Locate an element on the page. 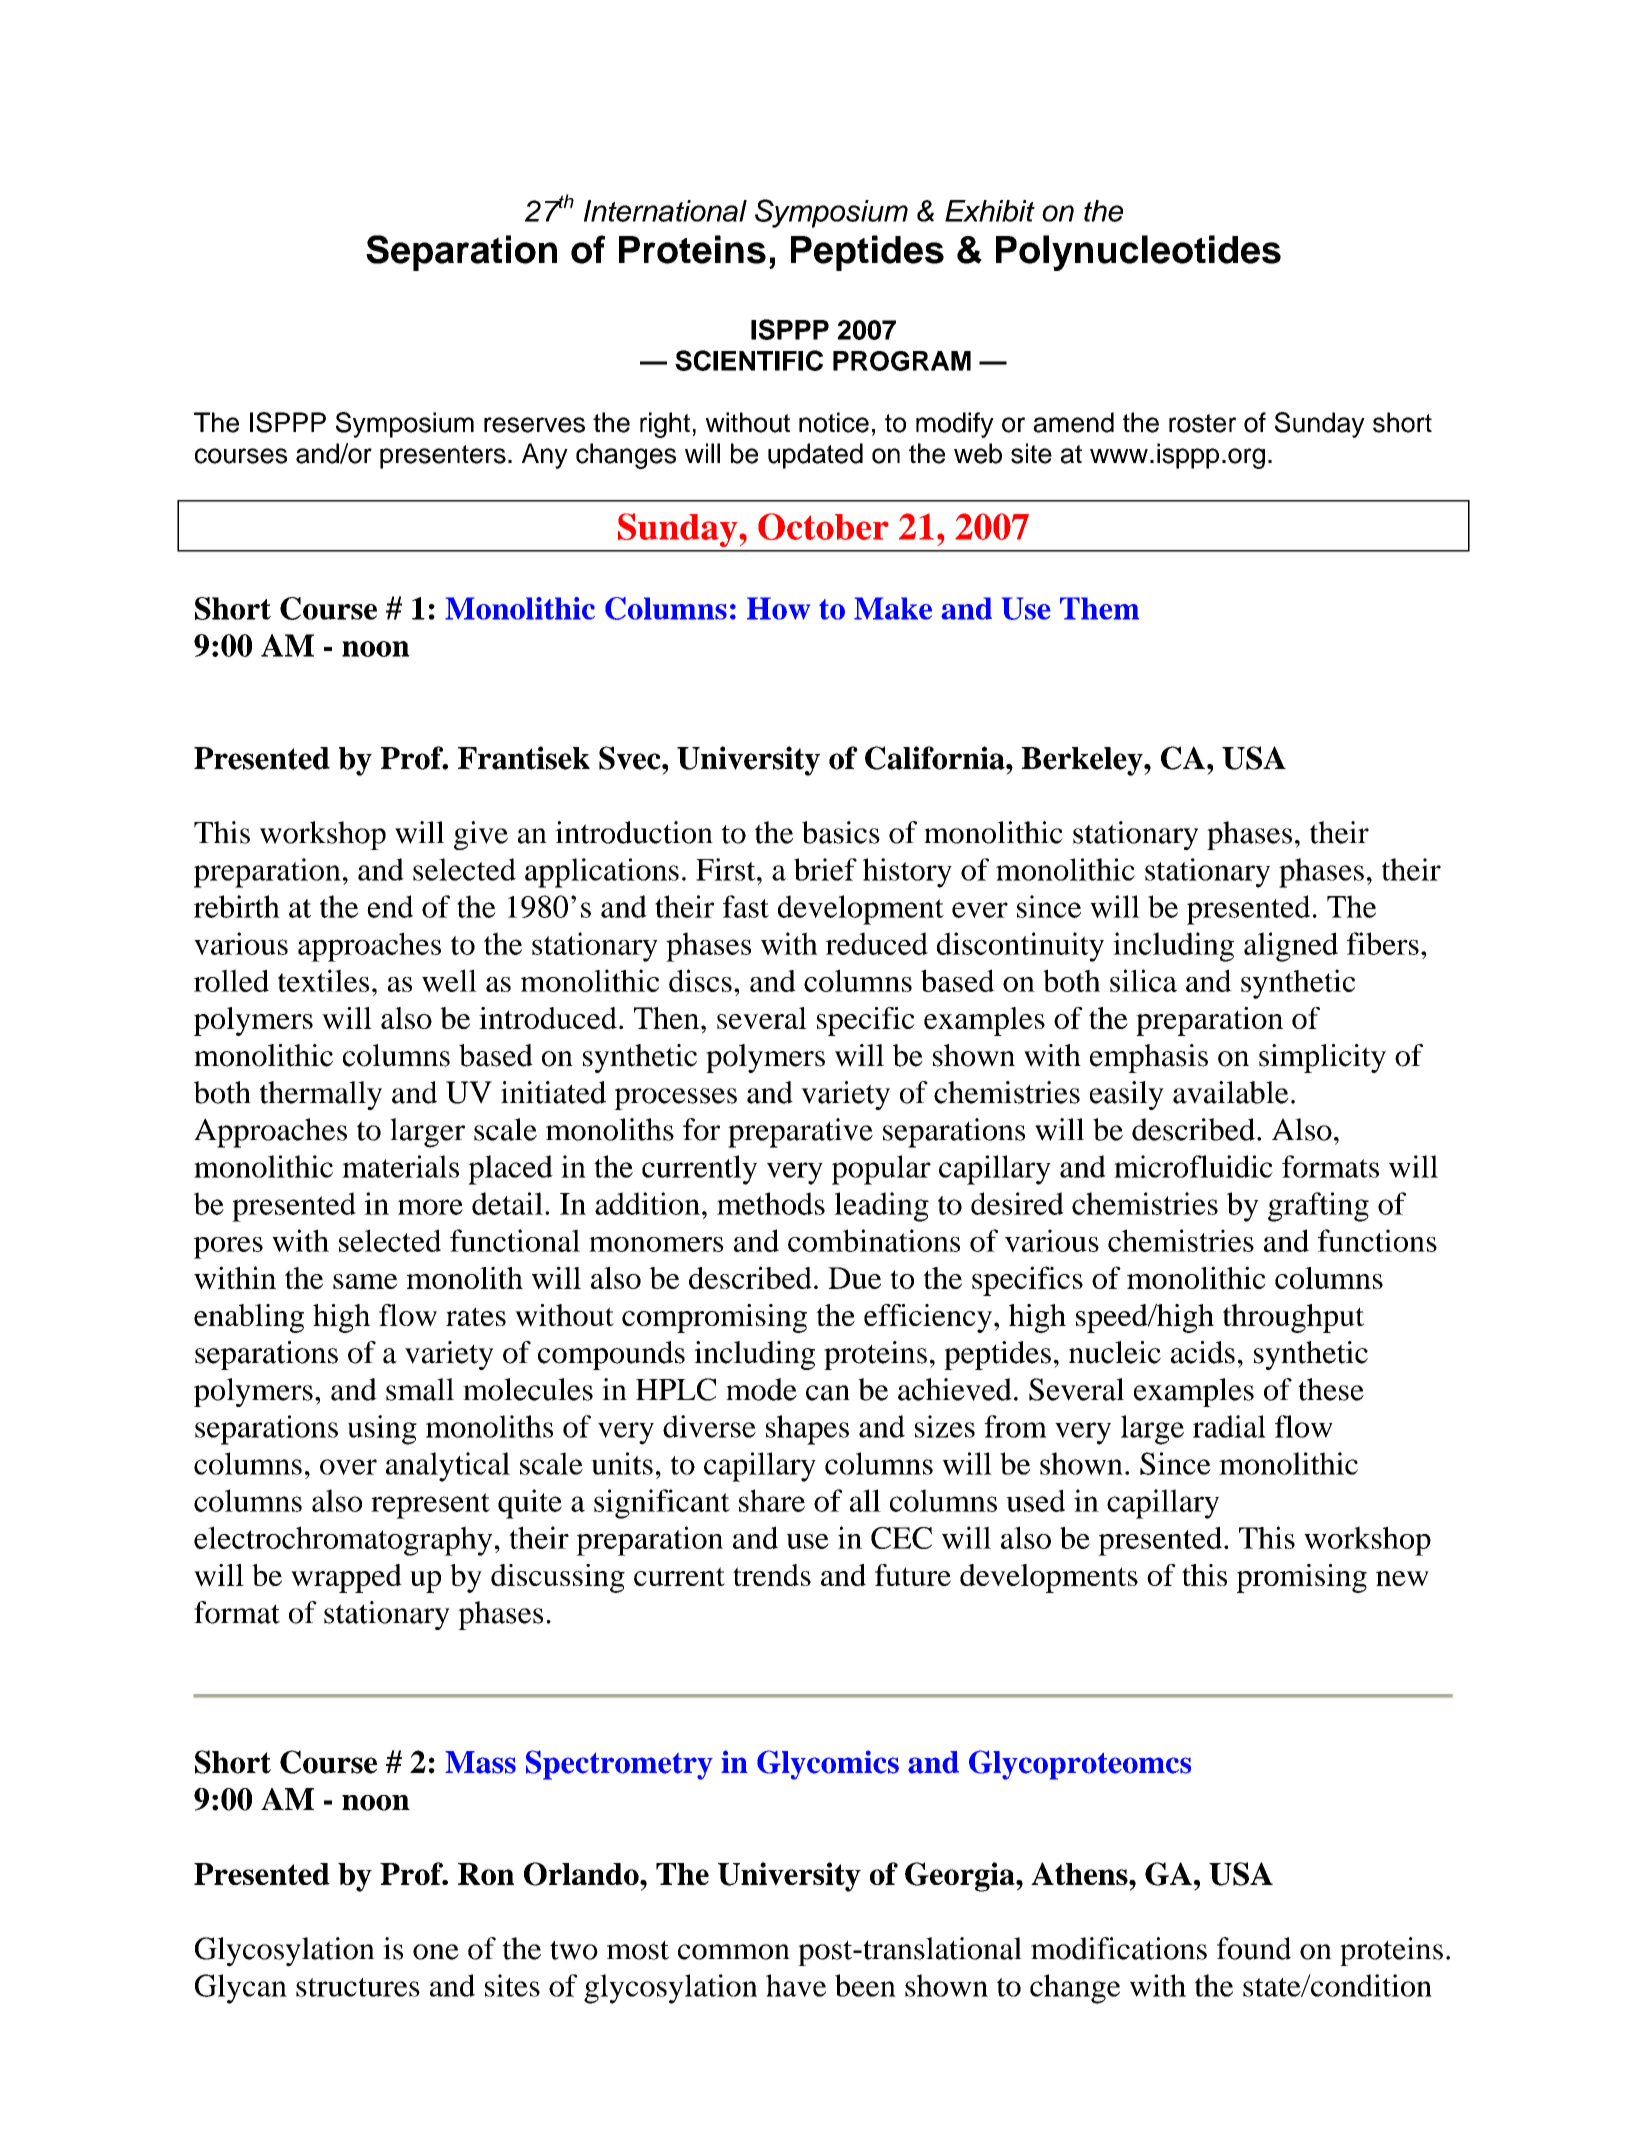  have is located at coordinates (796, 1985).
